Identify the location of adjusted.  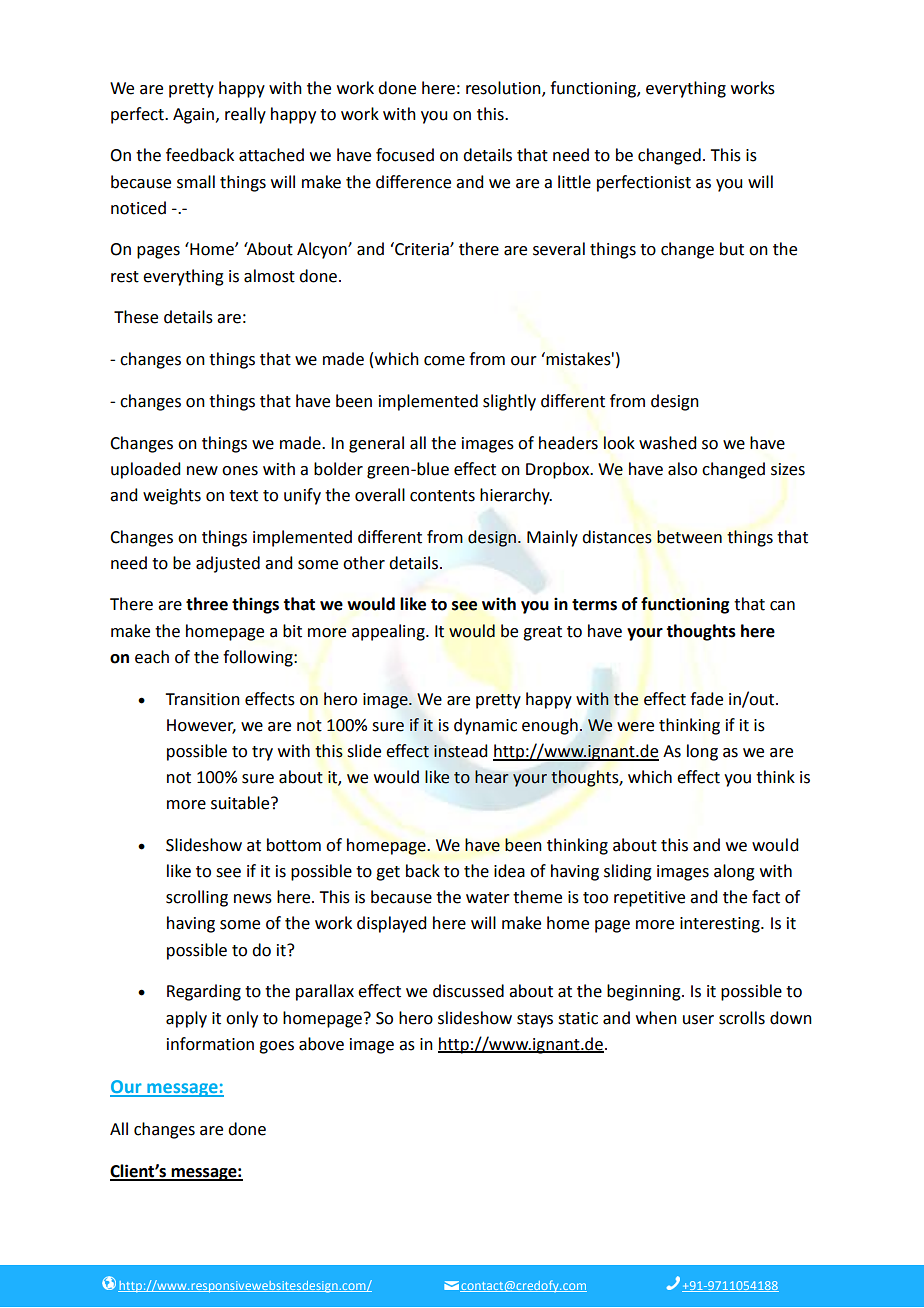
(228, 564).
